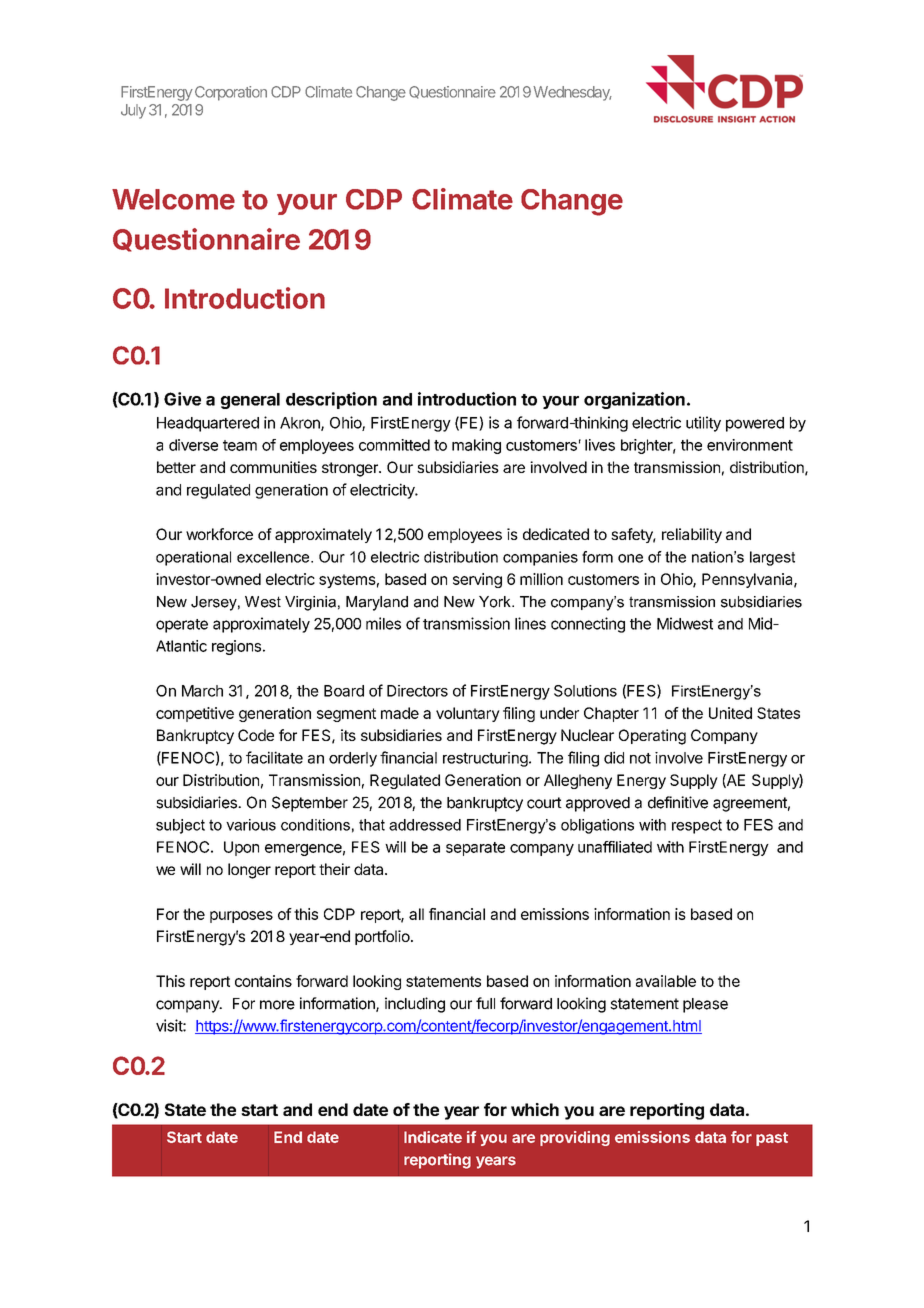  Describe the element at coordinates (277, 1005) in the document. I see `more` at that location.
